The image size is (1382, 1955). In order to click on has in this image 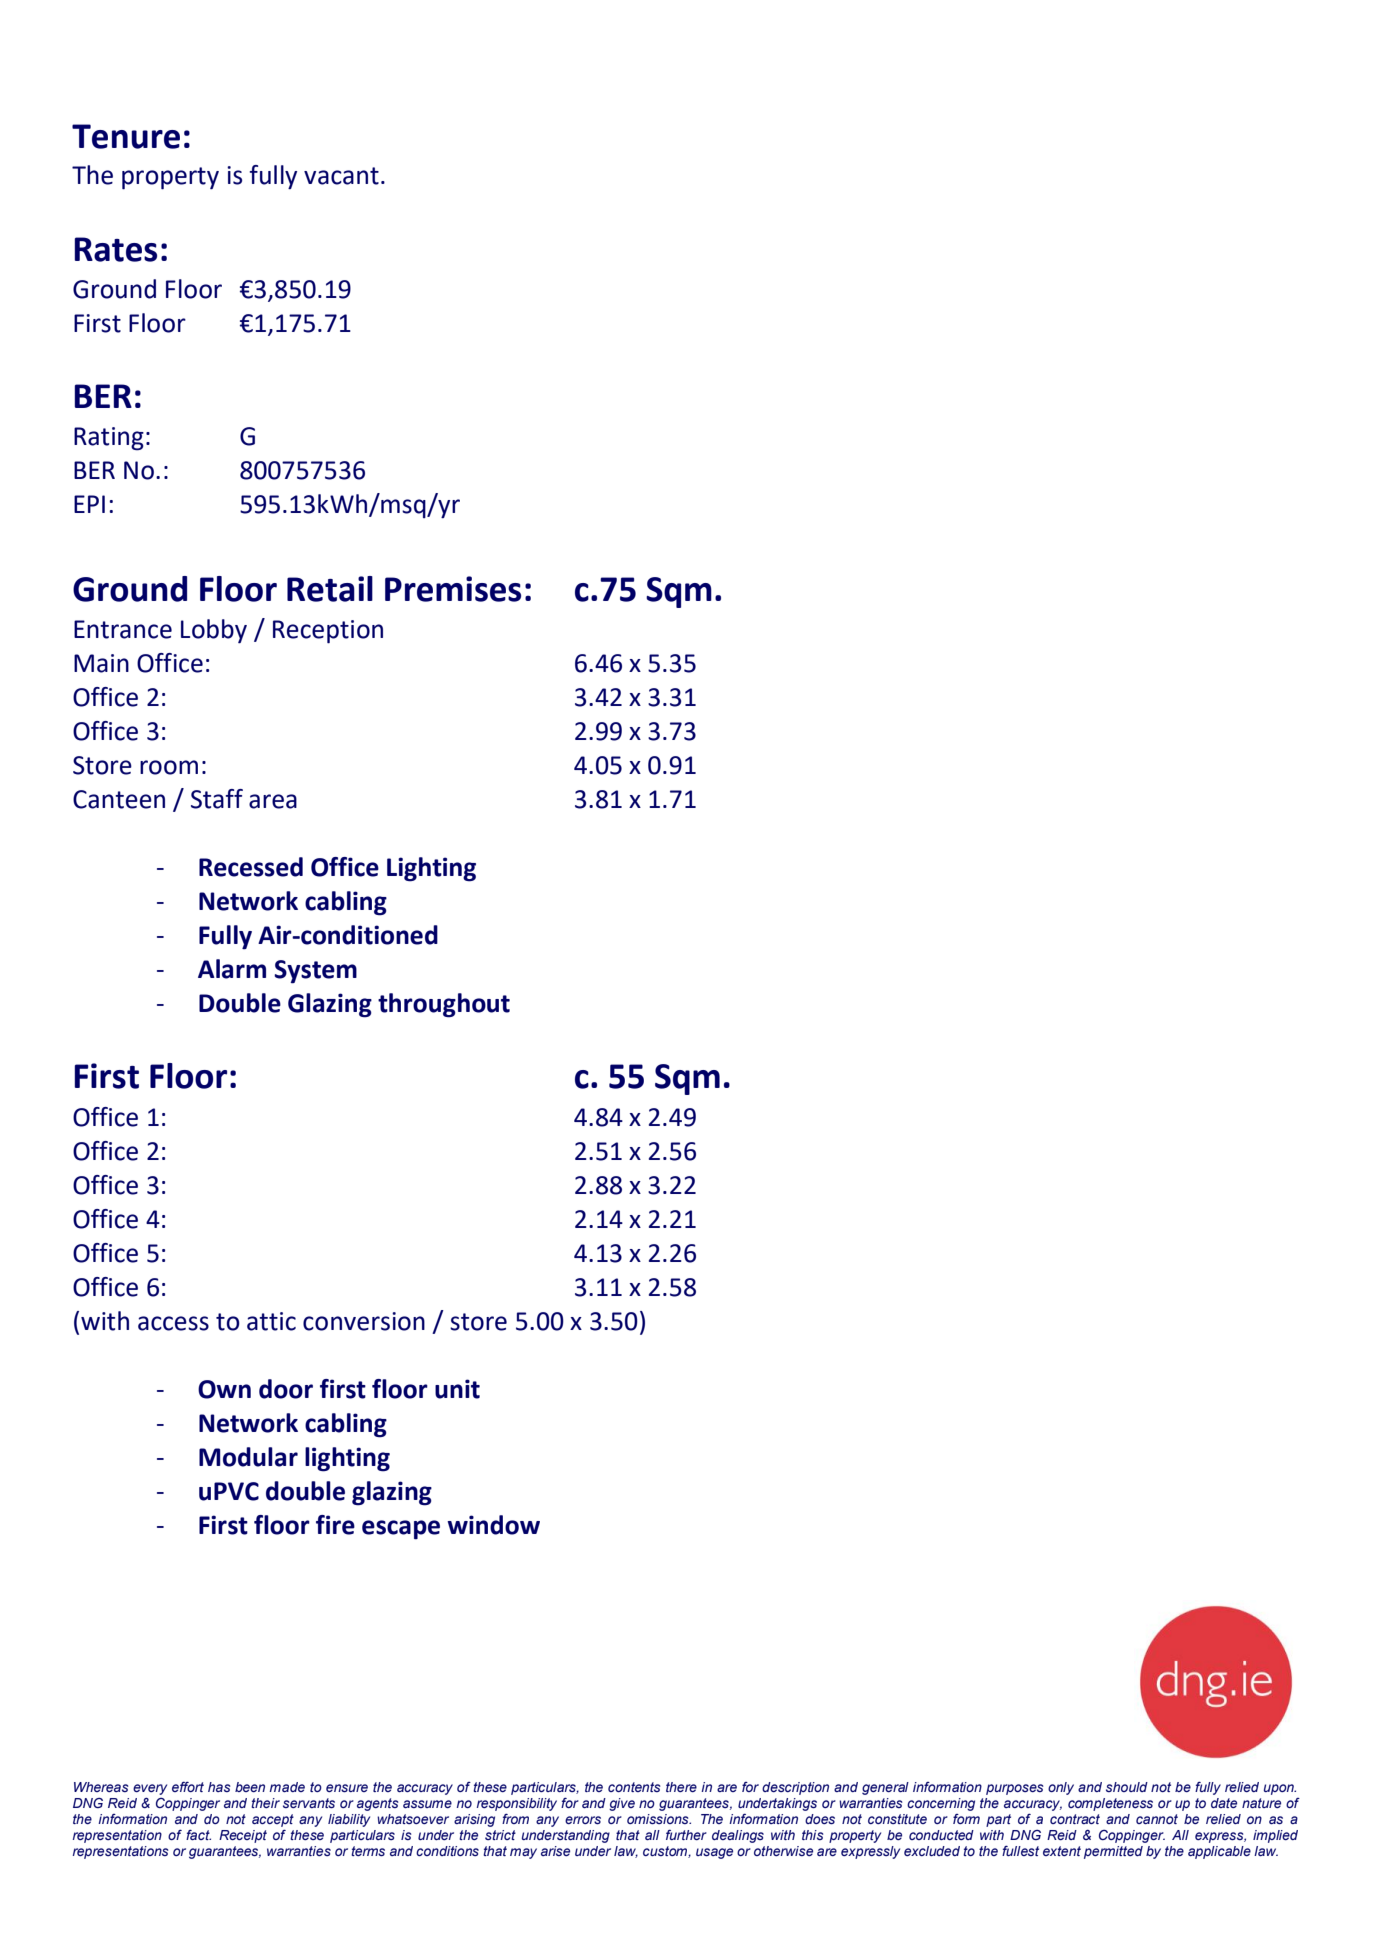, I will do `click(219, 1787)`.
